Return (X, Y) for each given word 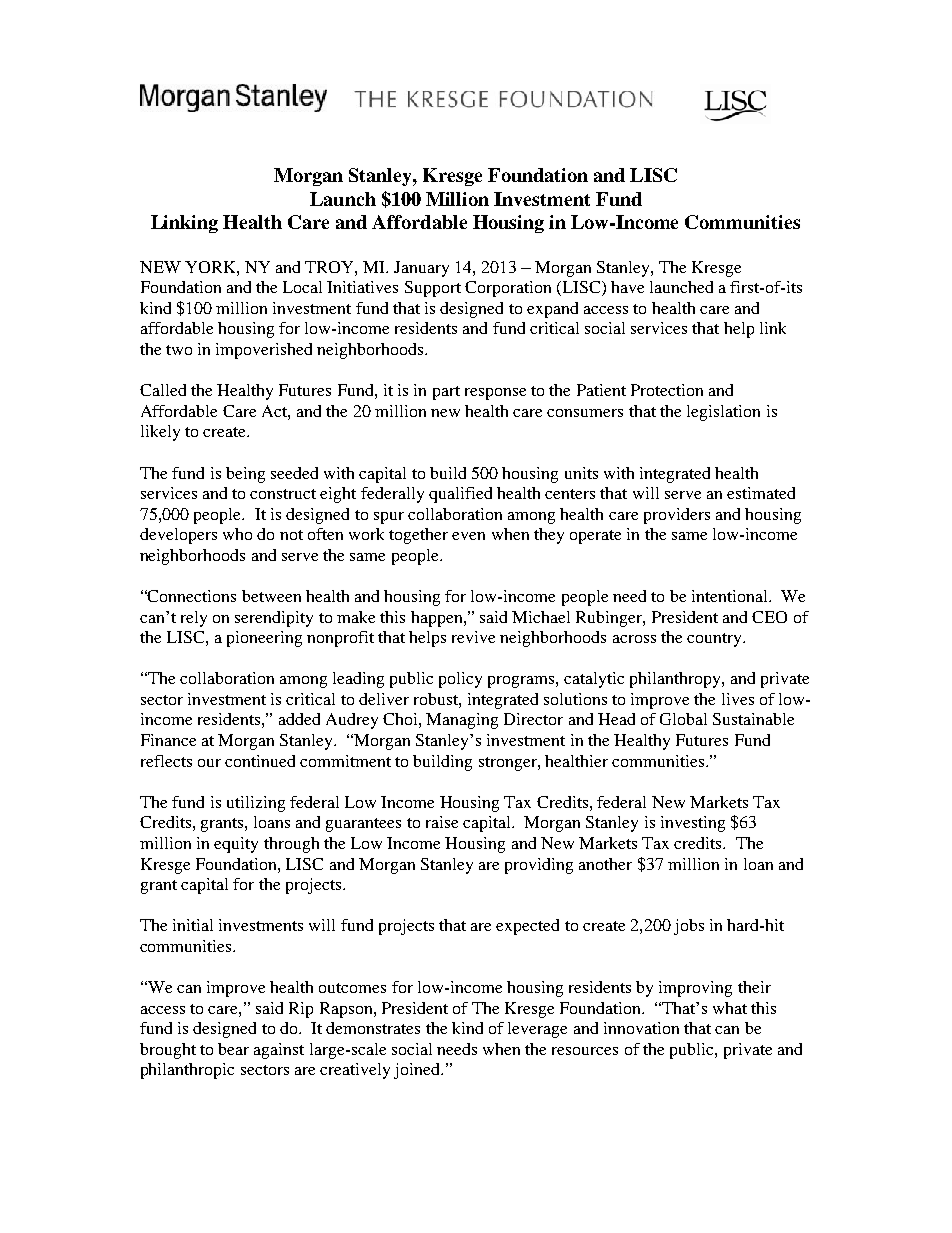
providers (677, 516)
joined (418, 1071)
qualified (460, 495)
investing (693, 824)
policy (460, 680)
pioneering (264, 639)
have (627, 287)
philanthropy (676, 680)
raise (442, 822)
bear (233, 1049)
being (245, 475)
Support (433, 289)
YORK (211, 267)
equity (236, 845)
